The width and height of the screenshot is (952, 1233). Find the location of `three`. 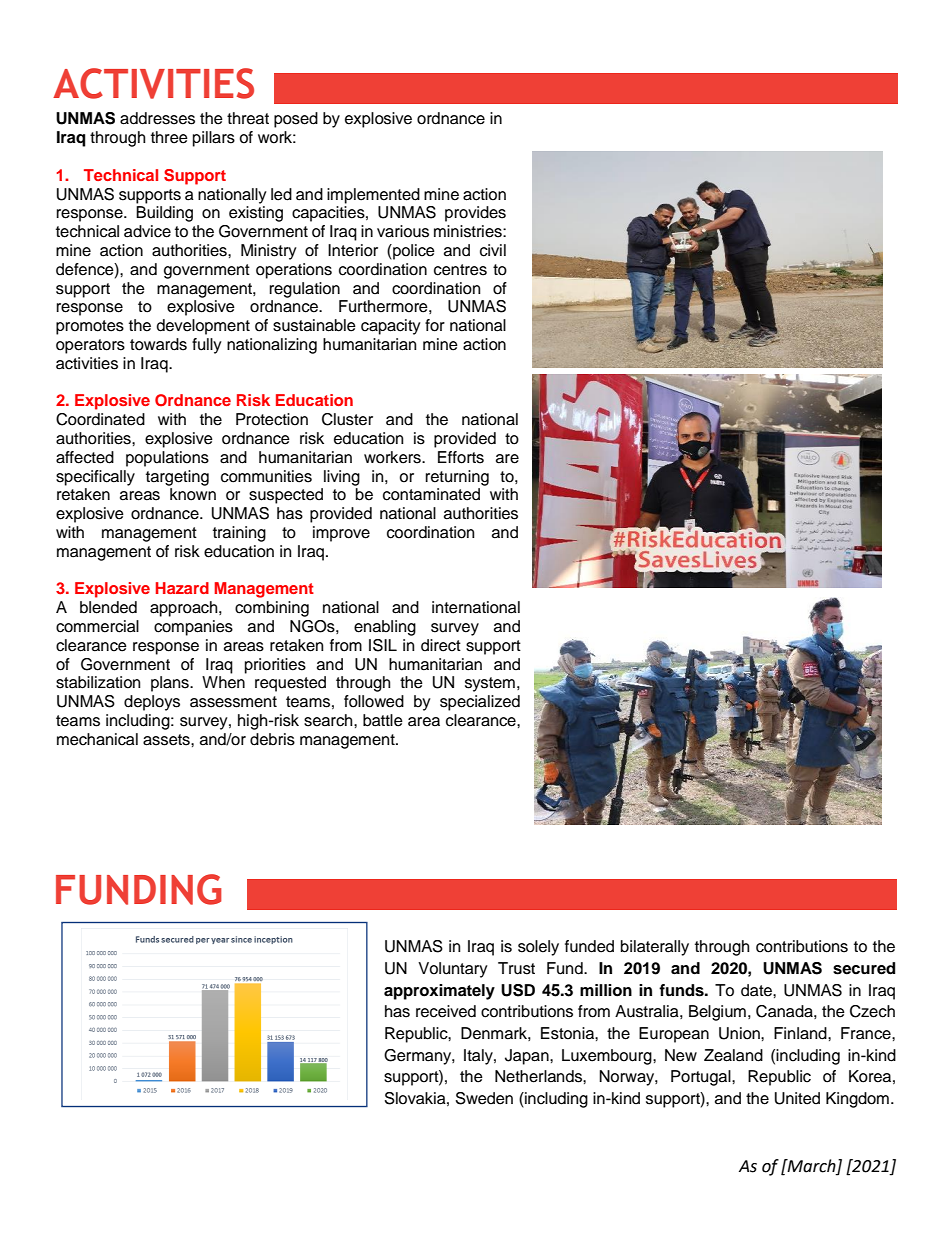

three is located at coordinates (169, 137).
